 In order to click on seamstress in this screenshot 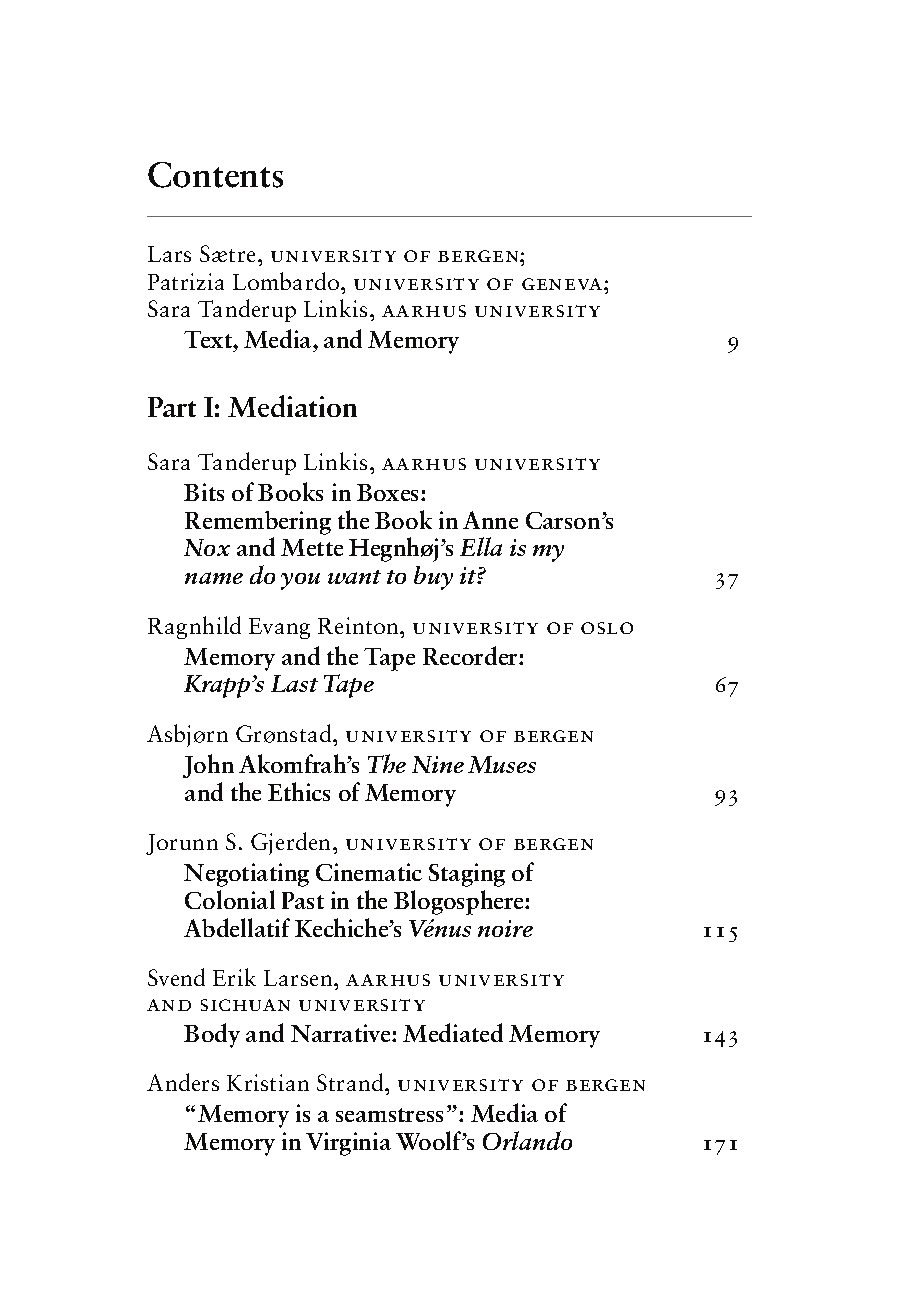, I will do `click(389, 1115)`.
